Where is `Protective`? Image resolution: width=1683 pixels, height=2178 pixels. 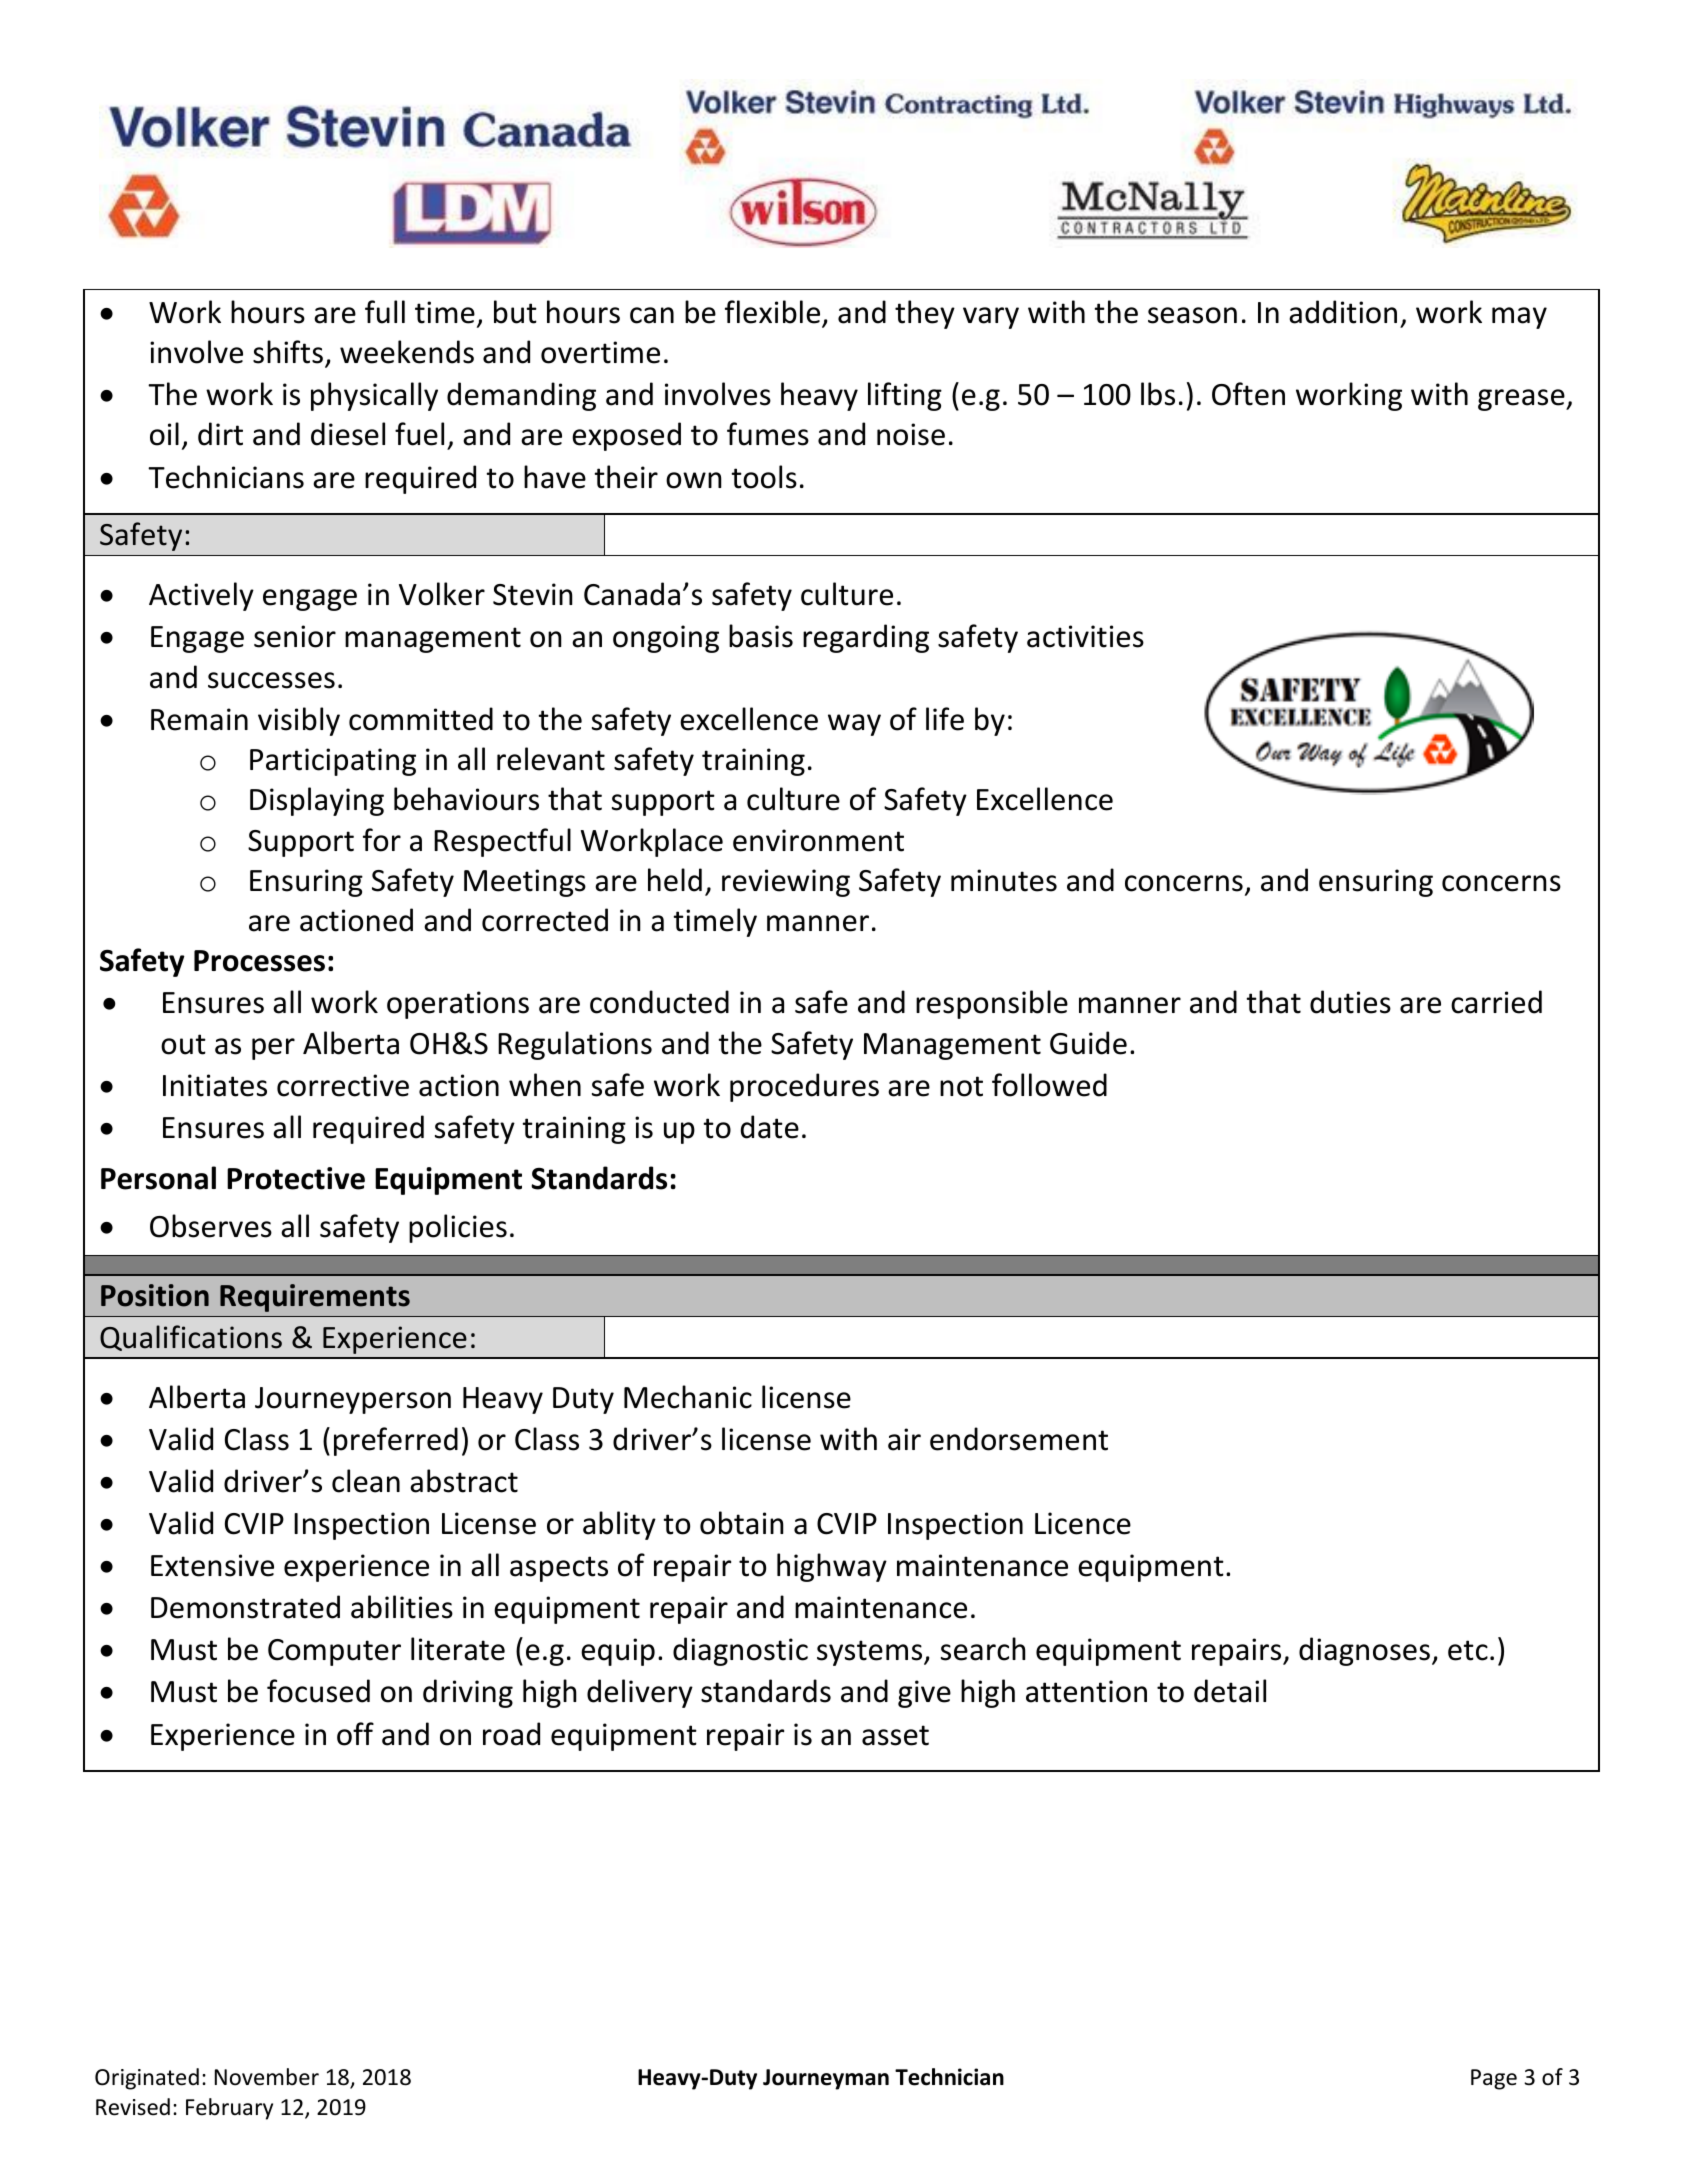
Protective is located at coordinates (296, 1178).
